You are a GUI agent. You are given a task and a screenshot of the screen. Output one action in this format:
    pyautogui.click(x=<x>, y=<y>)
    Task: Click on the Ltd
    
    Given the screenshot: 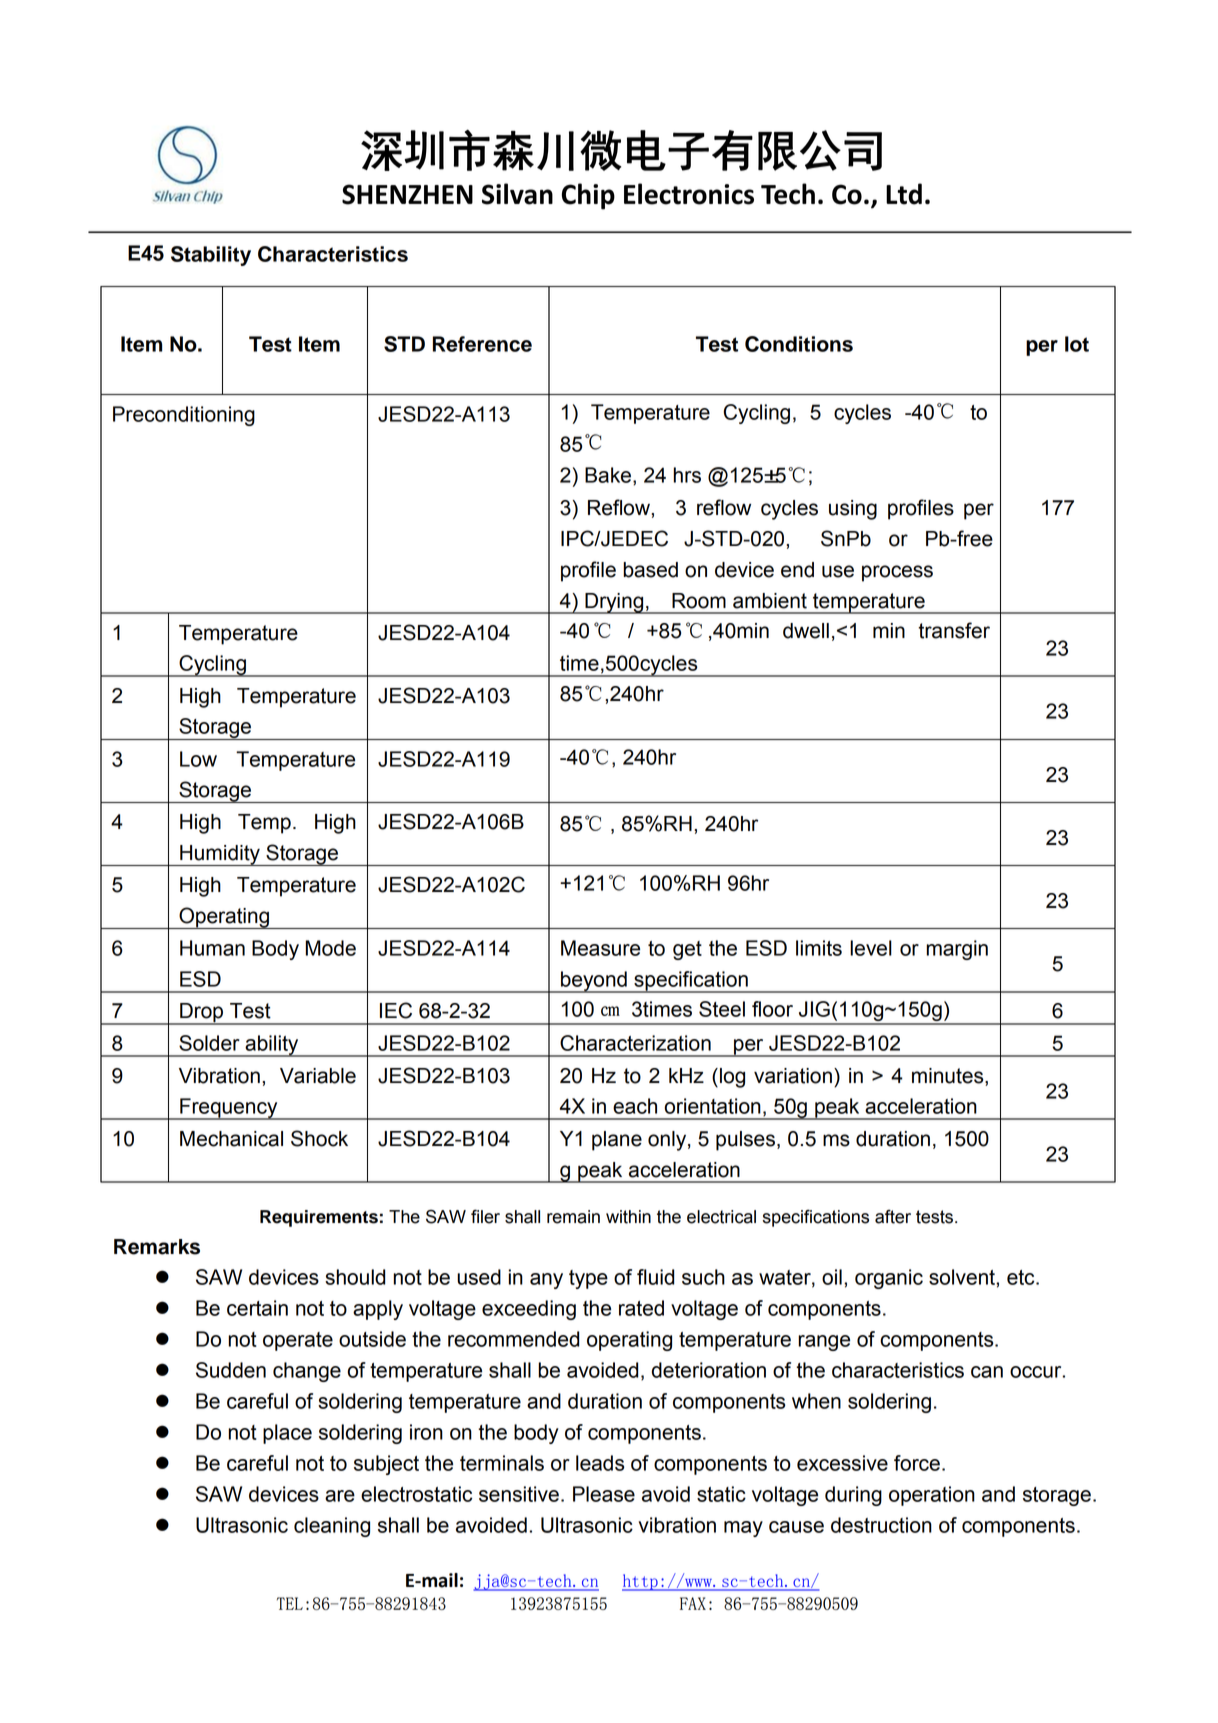 What is the action you would take?
    pyautogui.click(x=904, y=194)
